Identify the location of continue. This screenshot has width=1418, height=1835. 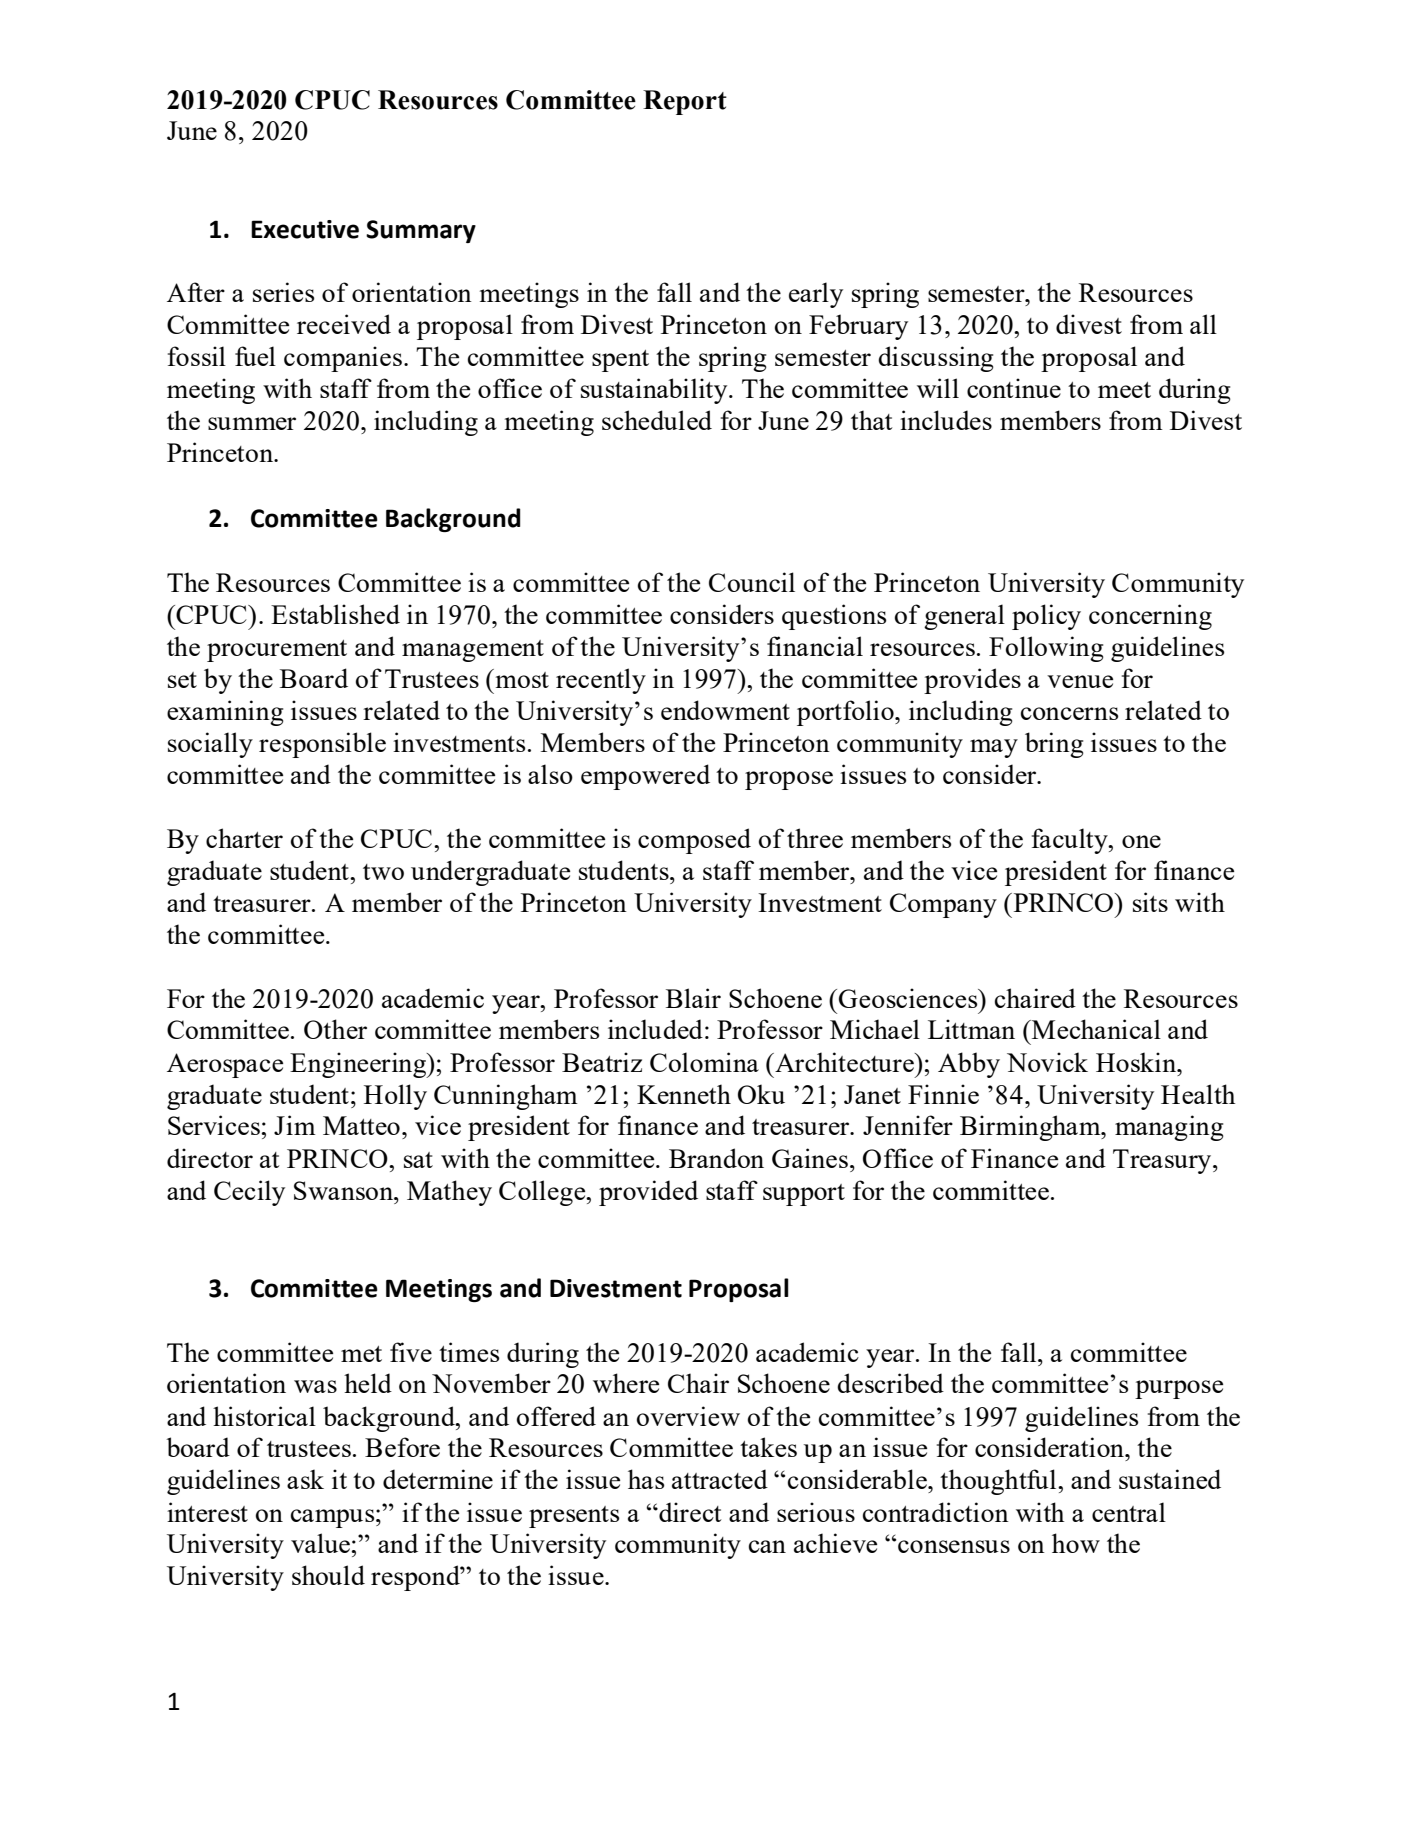
(1014, 388).
